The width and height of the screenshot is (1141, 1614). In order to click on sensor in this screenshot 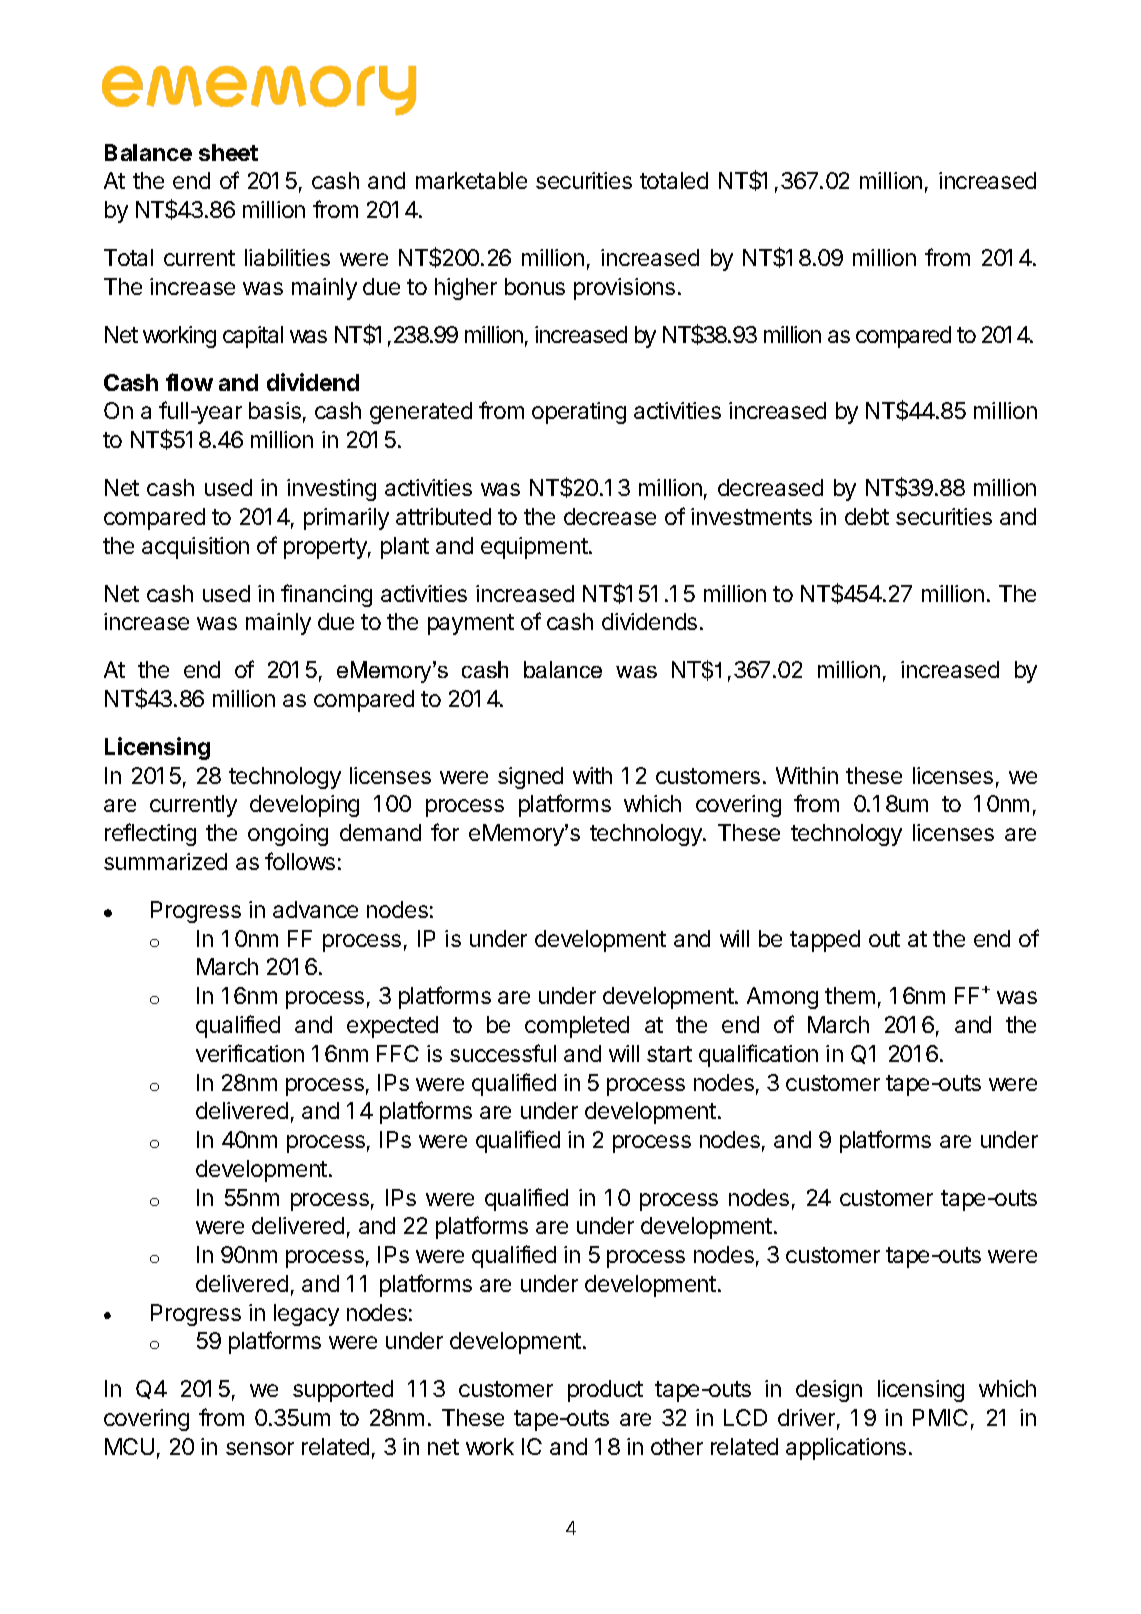, I will do `click(260, 1448)`.
